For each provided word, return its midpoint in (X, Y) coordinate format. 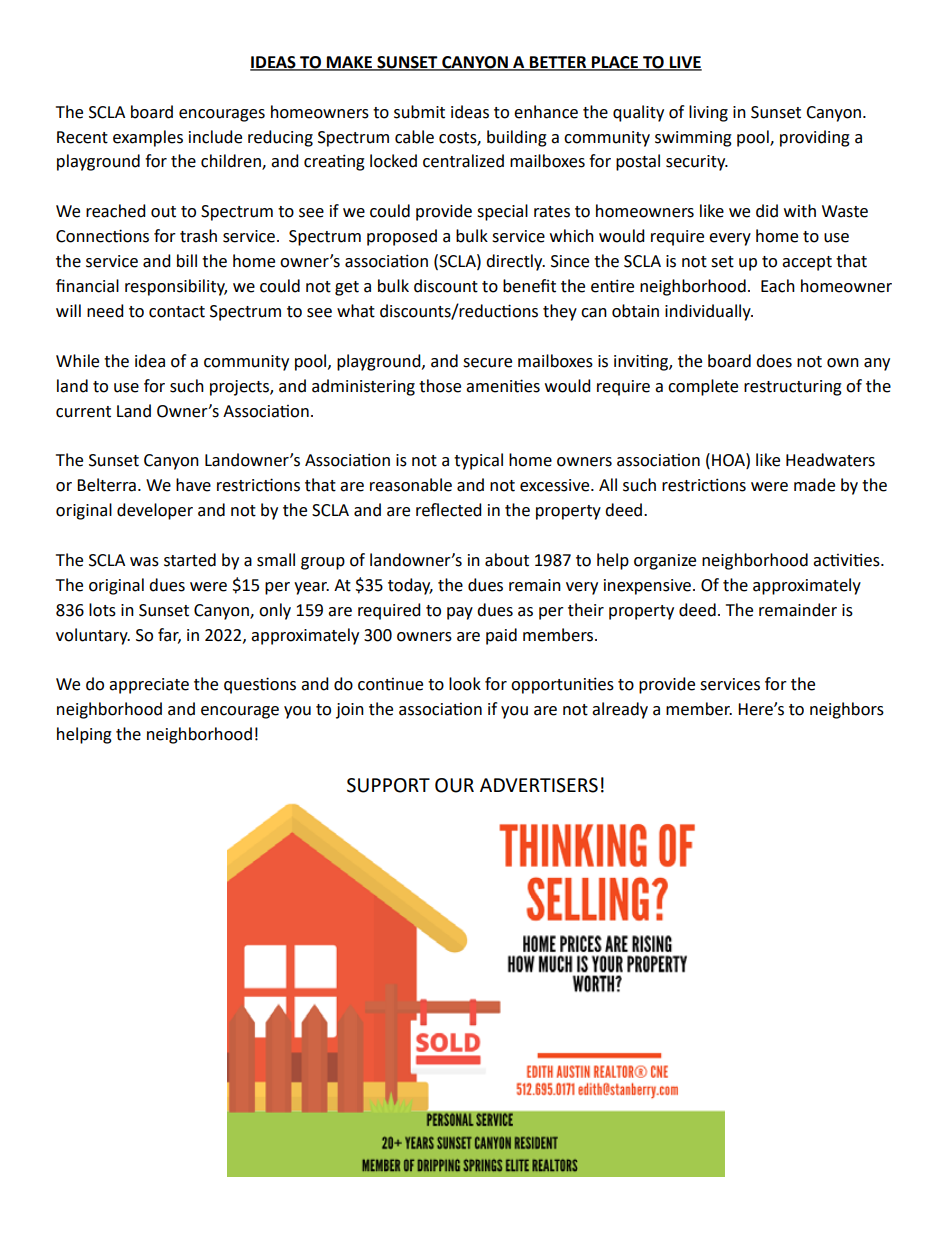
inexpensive (647, 587)
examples (148, 138)
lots (102, 610)
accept (807, 263)
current (83, 412)
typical (478, 461)
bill (187, 261)
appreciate (149, 686)
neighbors (847, 710)
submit (419, 112)
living (708, 113)
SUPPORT (388, 785)
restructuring (793, 388)
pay (460, 613)
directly (515, 262)
